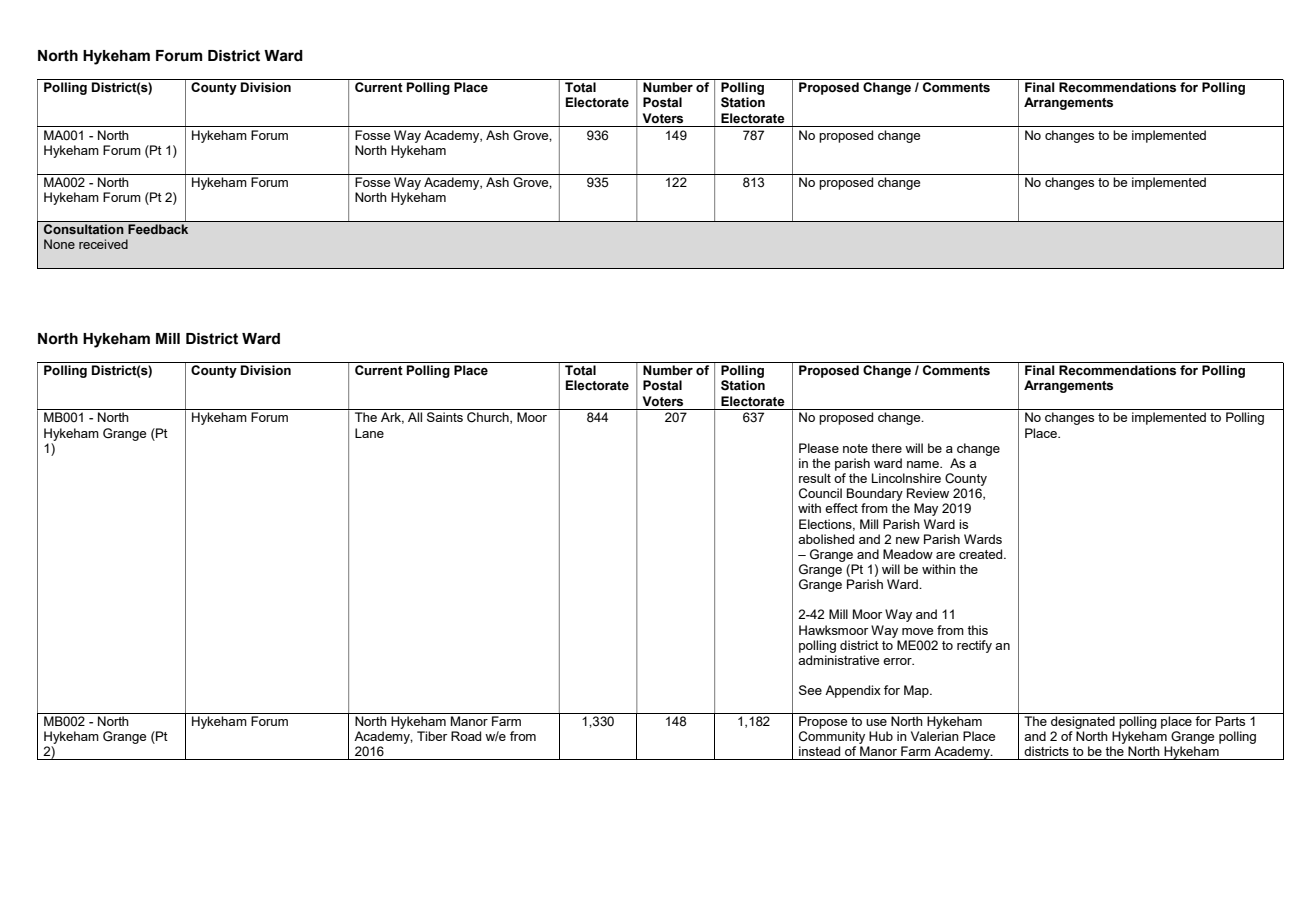 Image resolution: width=1308 pixels, height=924 pixels. I want to click on there, so click(886, 448).
